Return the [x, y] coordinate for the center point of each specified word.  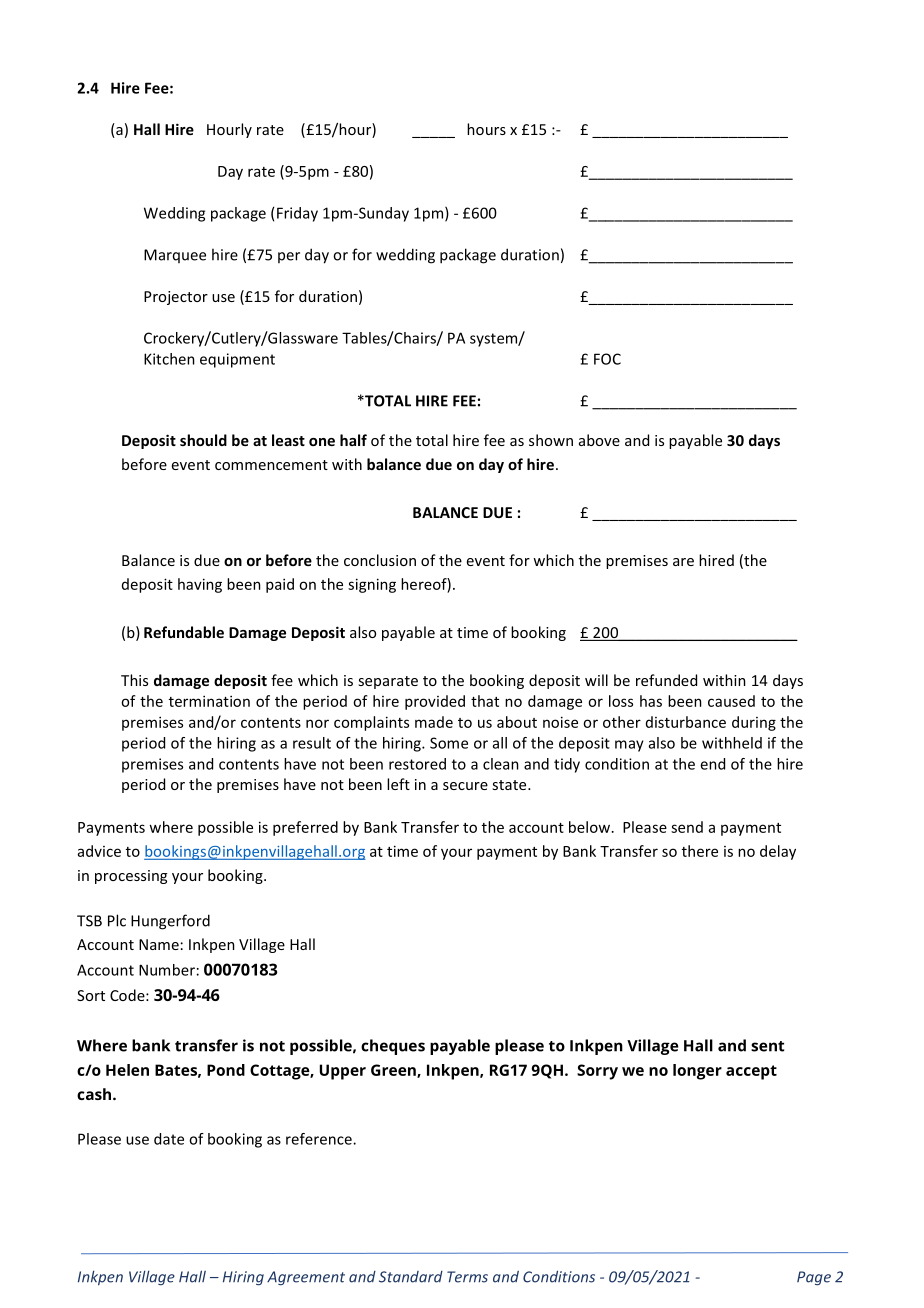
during [754, 723]
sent [768, 1046]
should [203, 440]
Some [449, 743]
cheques [393, 1047]
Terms [467, 1277]
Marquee [175, 256]
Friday [297, 214]
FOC [607, 359]
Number [167, 970]
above [599, 440]
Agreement [306, 1278]
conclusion [380, 560]
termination [209, 701]
